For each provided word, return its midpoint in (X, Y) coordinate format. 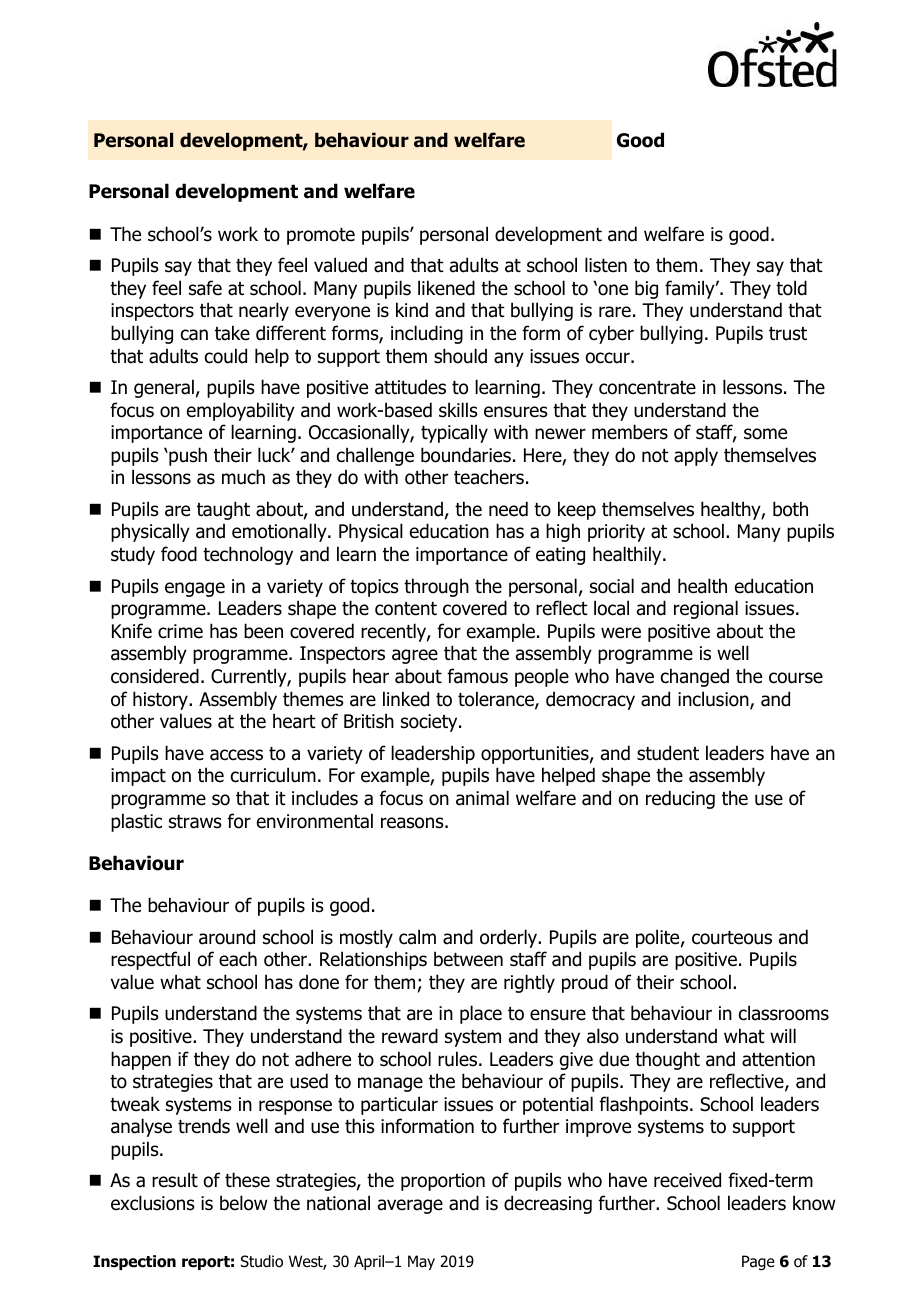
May (421, 1262)
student (668, 753)
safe (205, 288)
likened (446, 288)
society (430, 723)
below (244, 1203)
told (791, 288)
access (236, 755)
